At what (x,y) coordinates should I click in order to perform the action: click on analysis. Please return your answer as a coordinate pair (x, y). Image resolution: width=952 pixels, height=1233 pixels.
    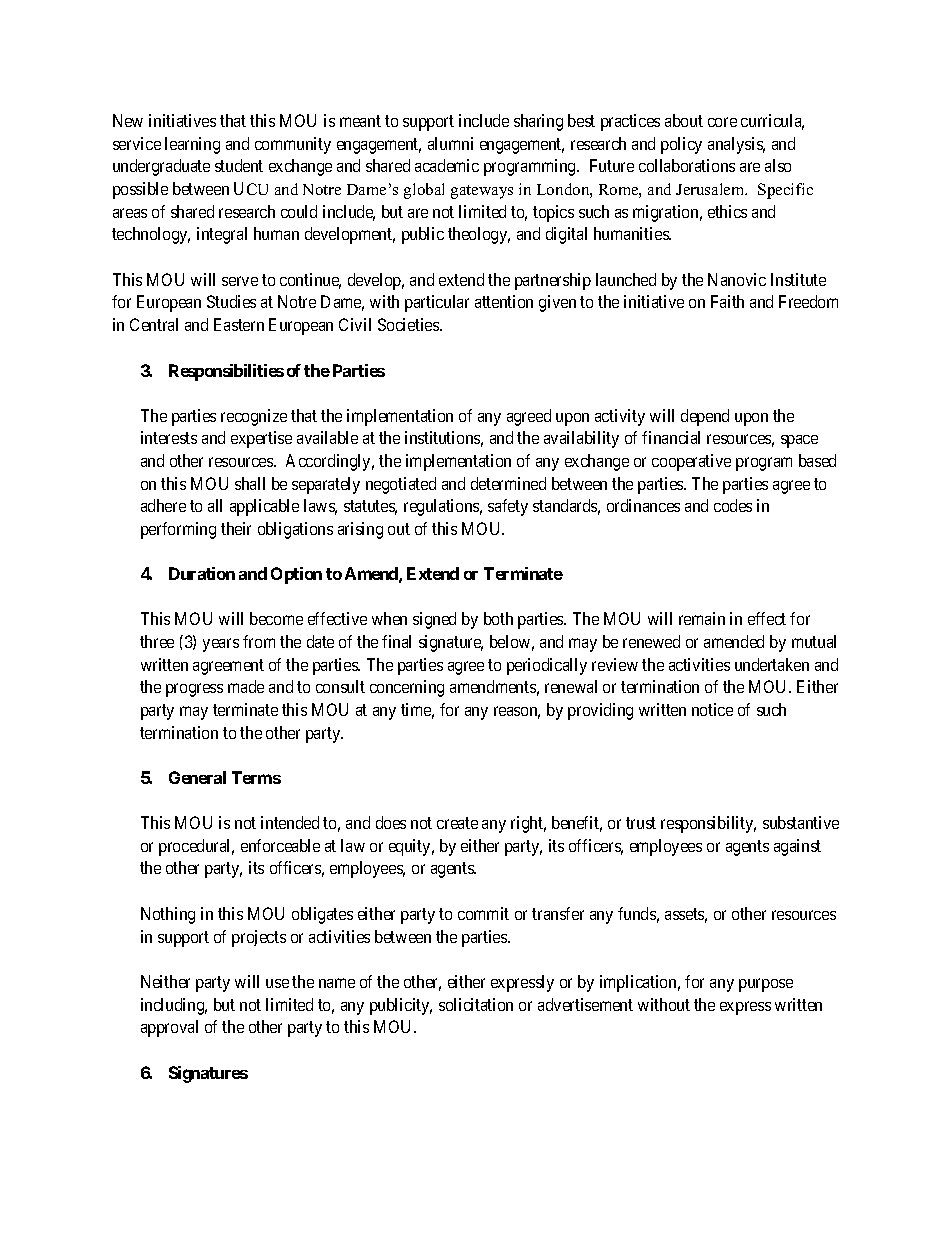
    Looking at the image, I should click on (736, 145).
